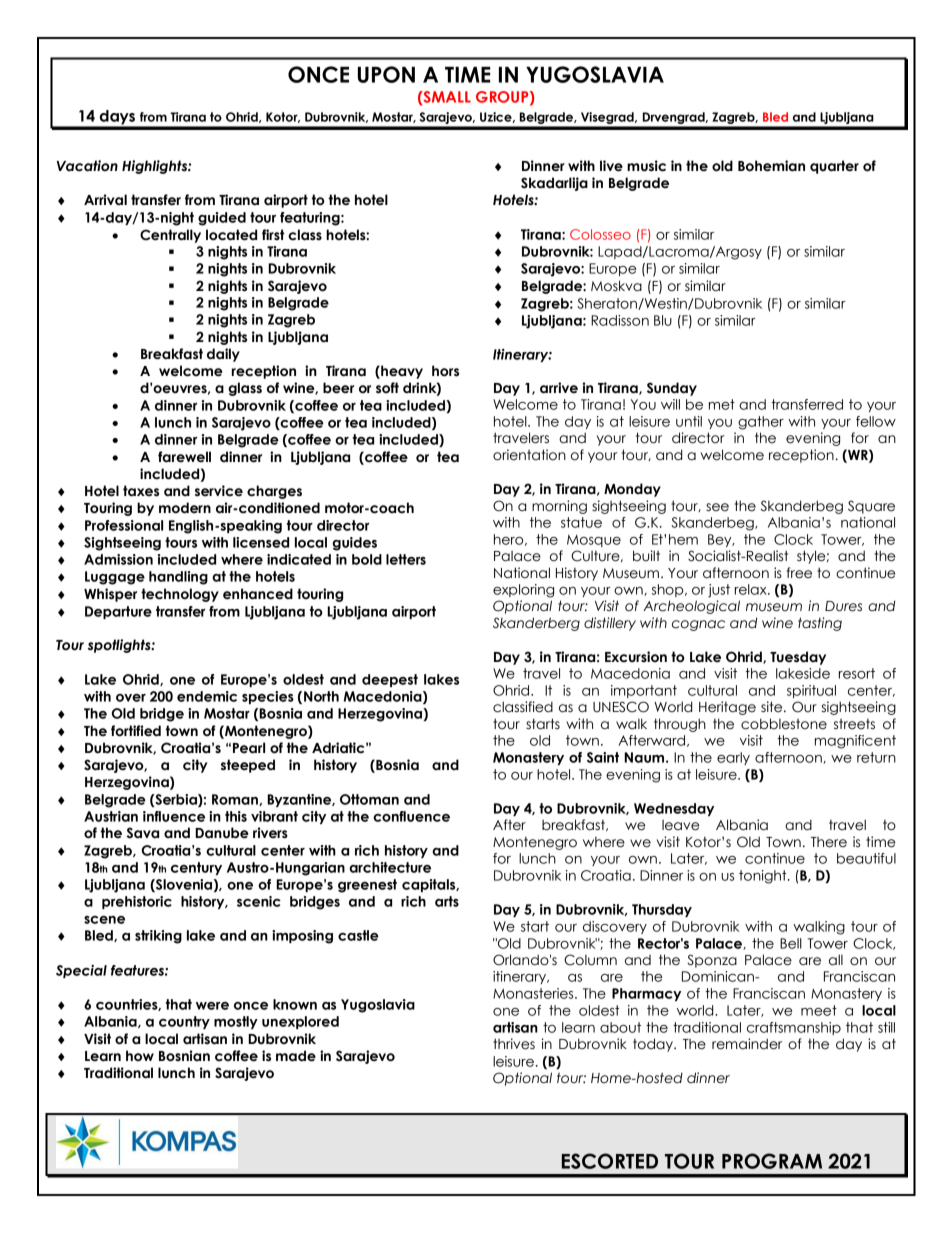 Image resolution: width=952 pixels, height=1233 pixels. What do you see at coordinates (771, 166) in the screenshot?
I see `Bohemian` at bounding box center [771, 166].
